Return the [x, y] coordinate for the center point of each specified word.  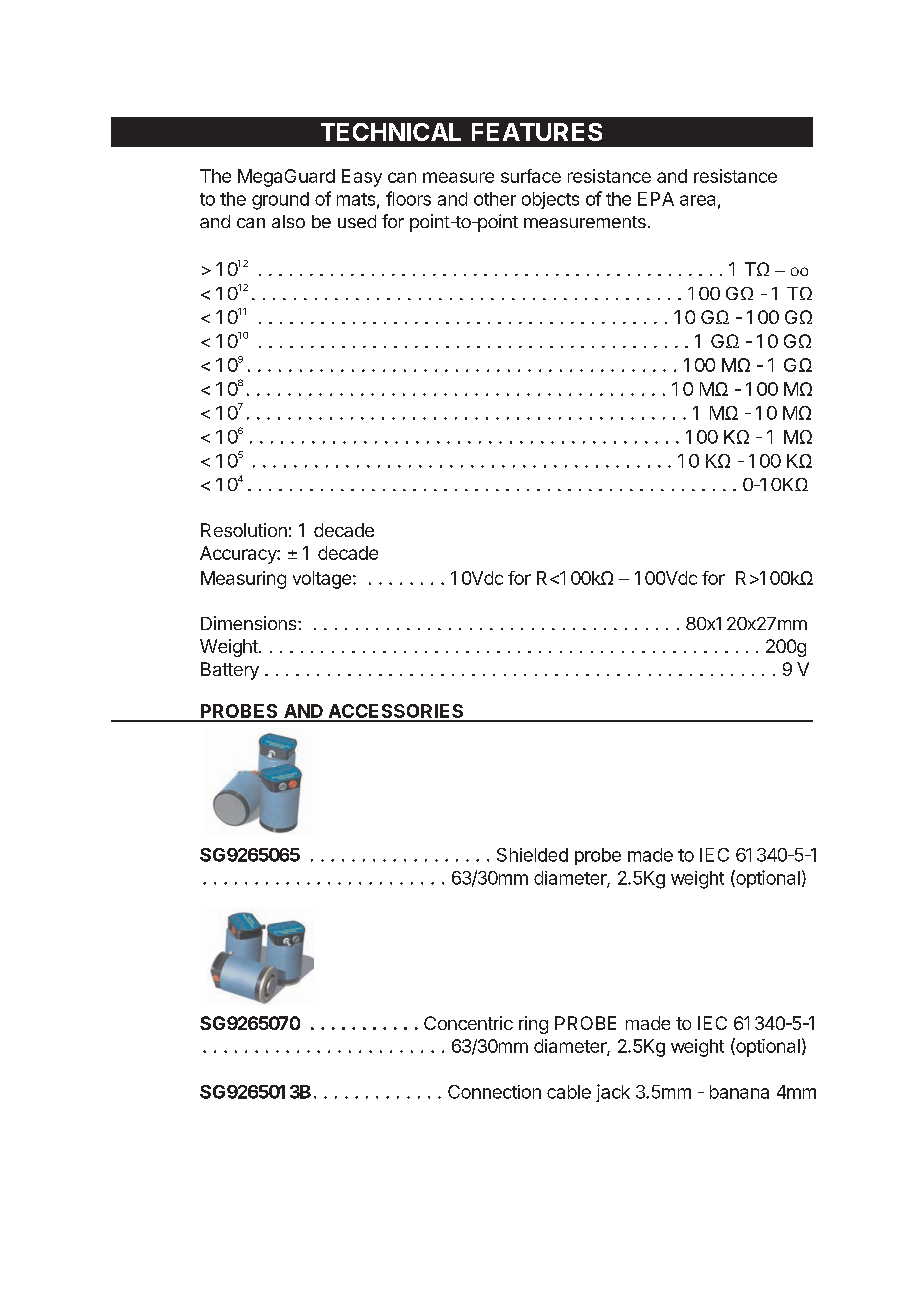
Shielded [532, 855]
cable [569, 1092]
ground [280, 201]
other [495, 199]
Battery [230, 671]
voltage [322, 580]
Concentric [468, 1023]
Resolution [244, 530]
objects [550, 200]
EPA [656, 199]
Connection [494, 1092]
